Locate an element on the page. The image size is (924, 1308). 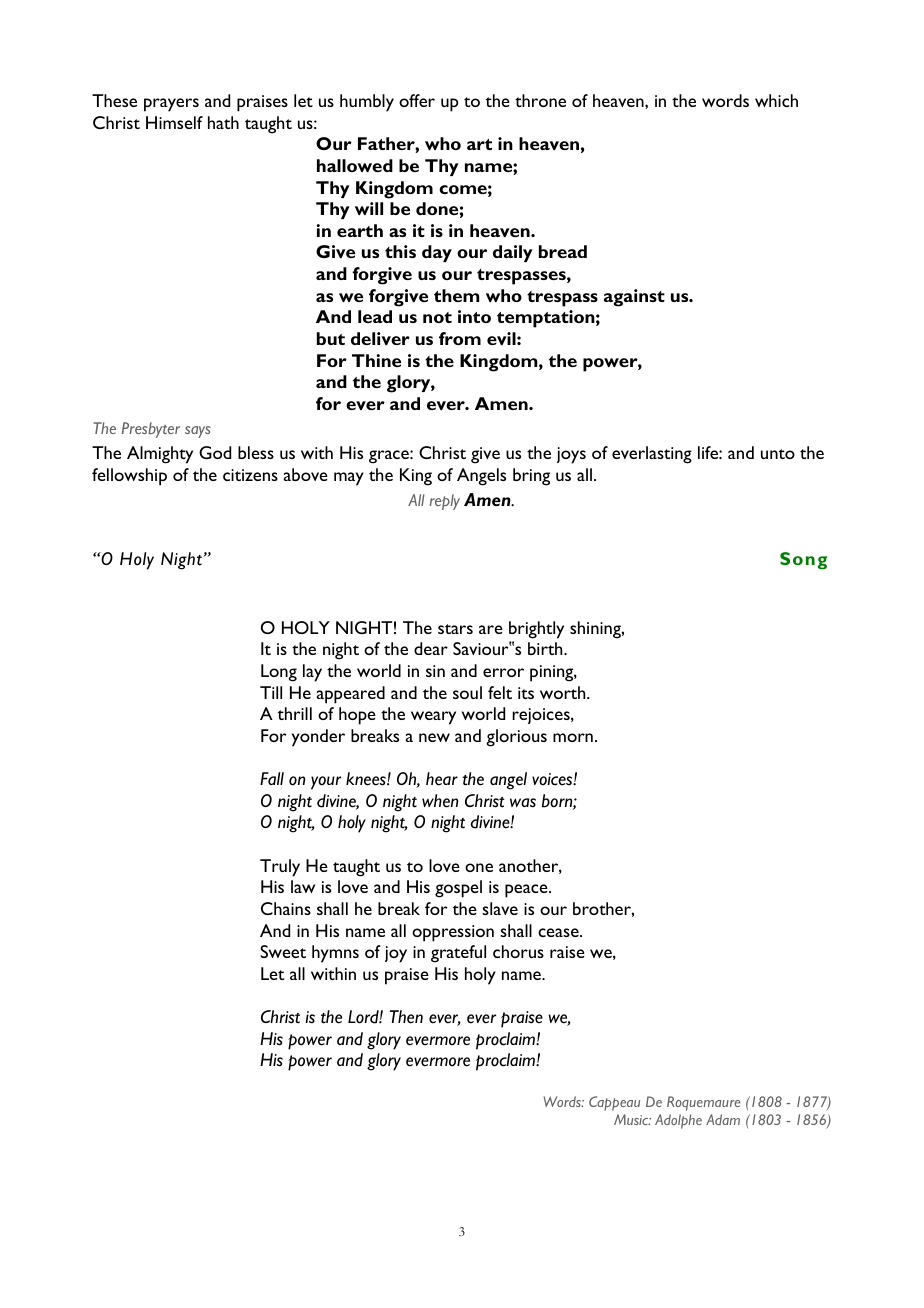
Himself is located at coordinates (174, 122).
